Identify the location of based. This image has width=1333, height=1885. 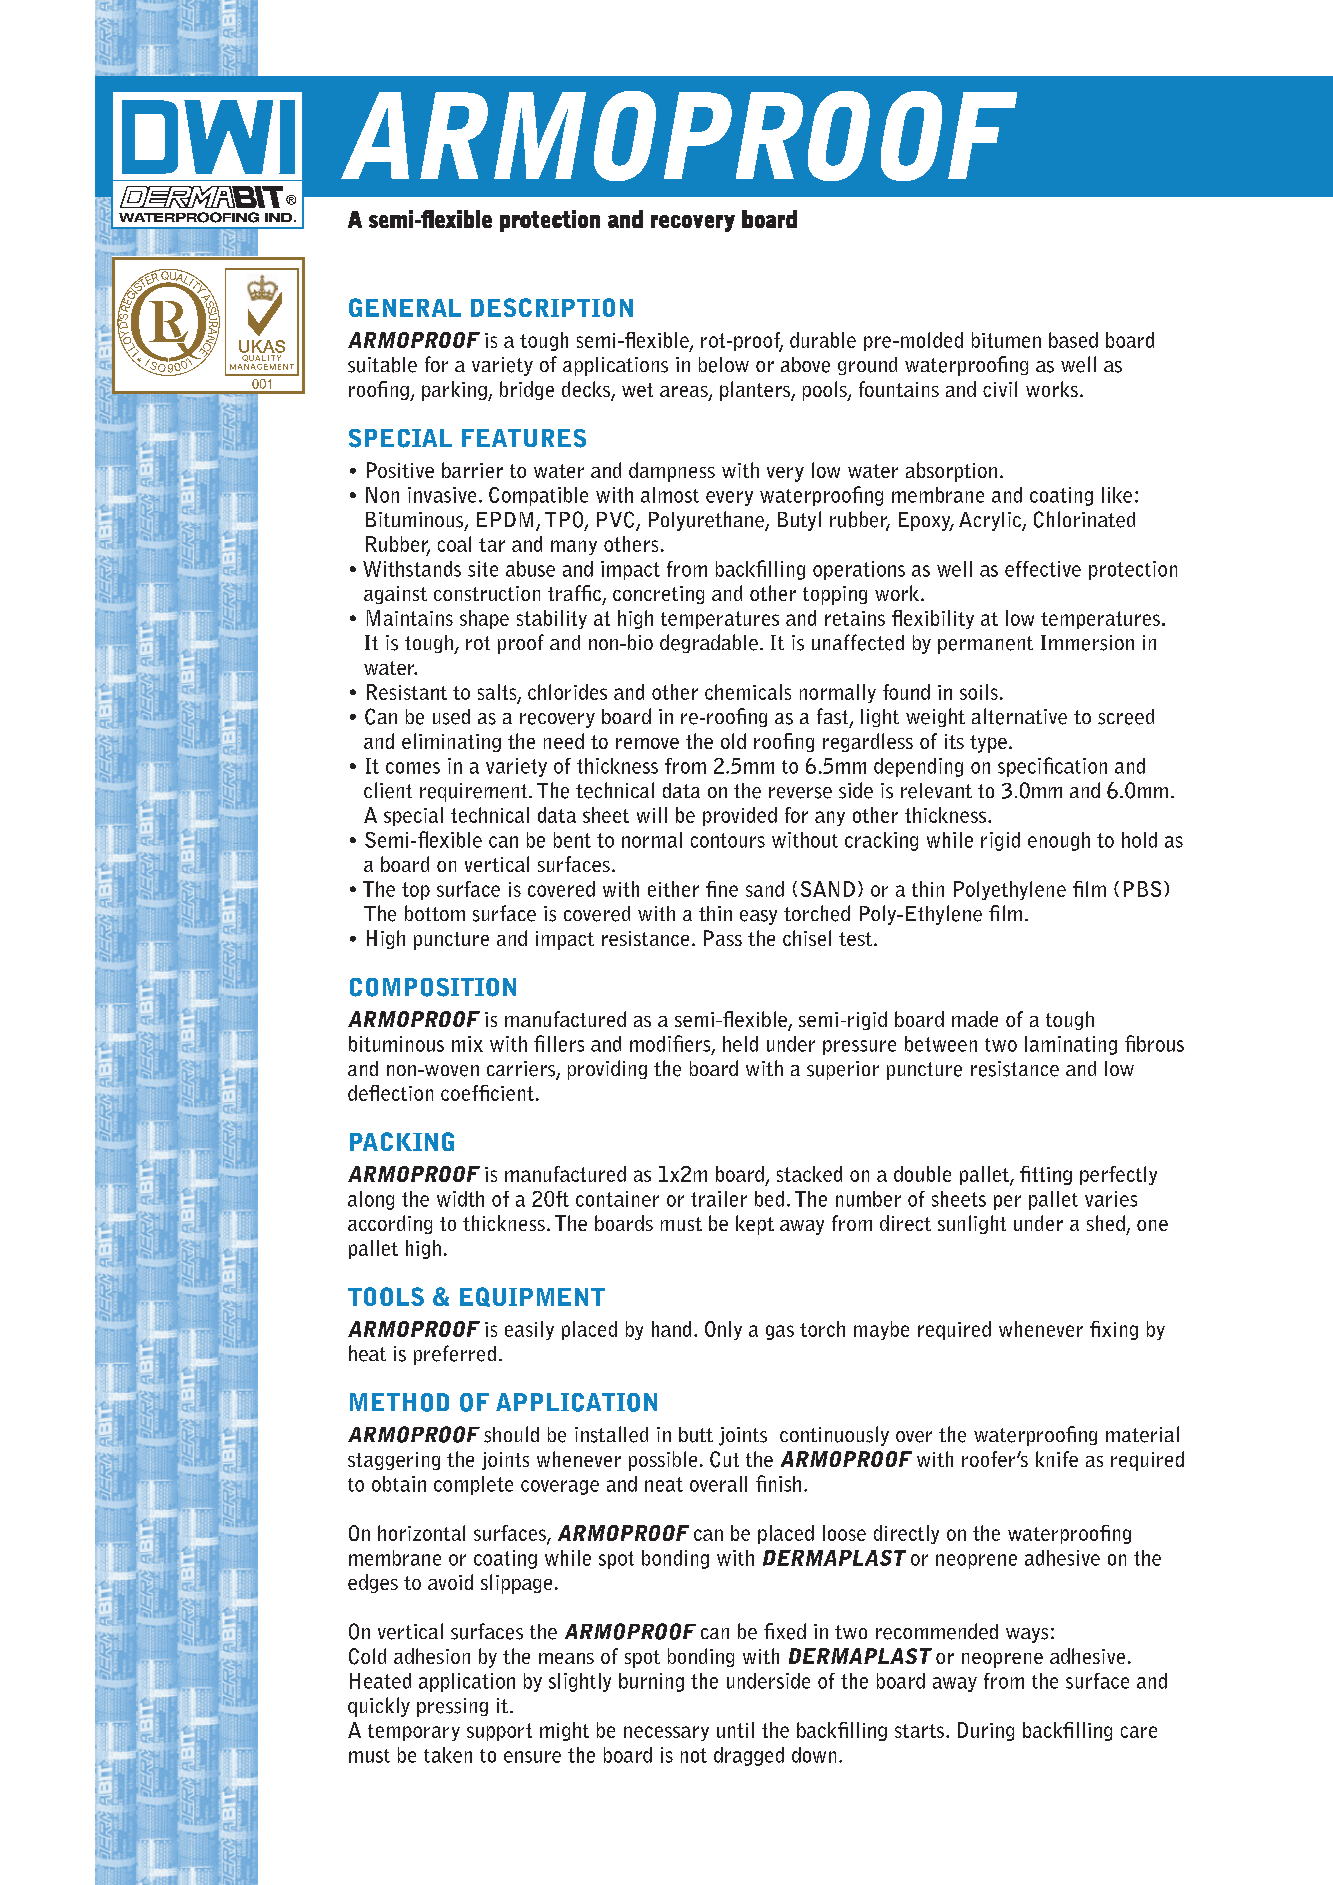
(1073, 340).
